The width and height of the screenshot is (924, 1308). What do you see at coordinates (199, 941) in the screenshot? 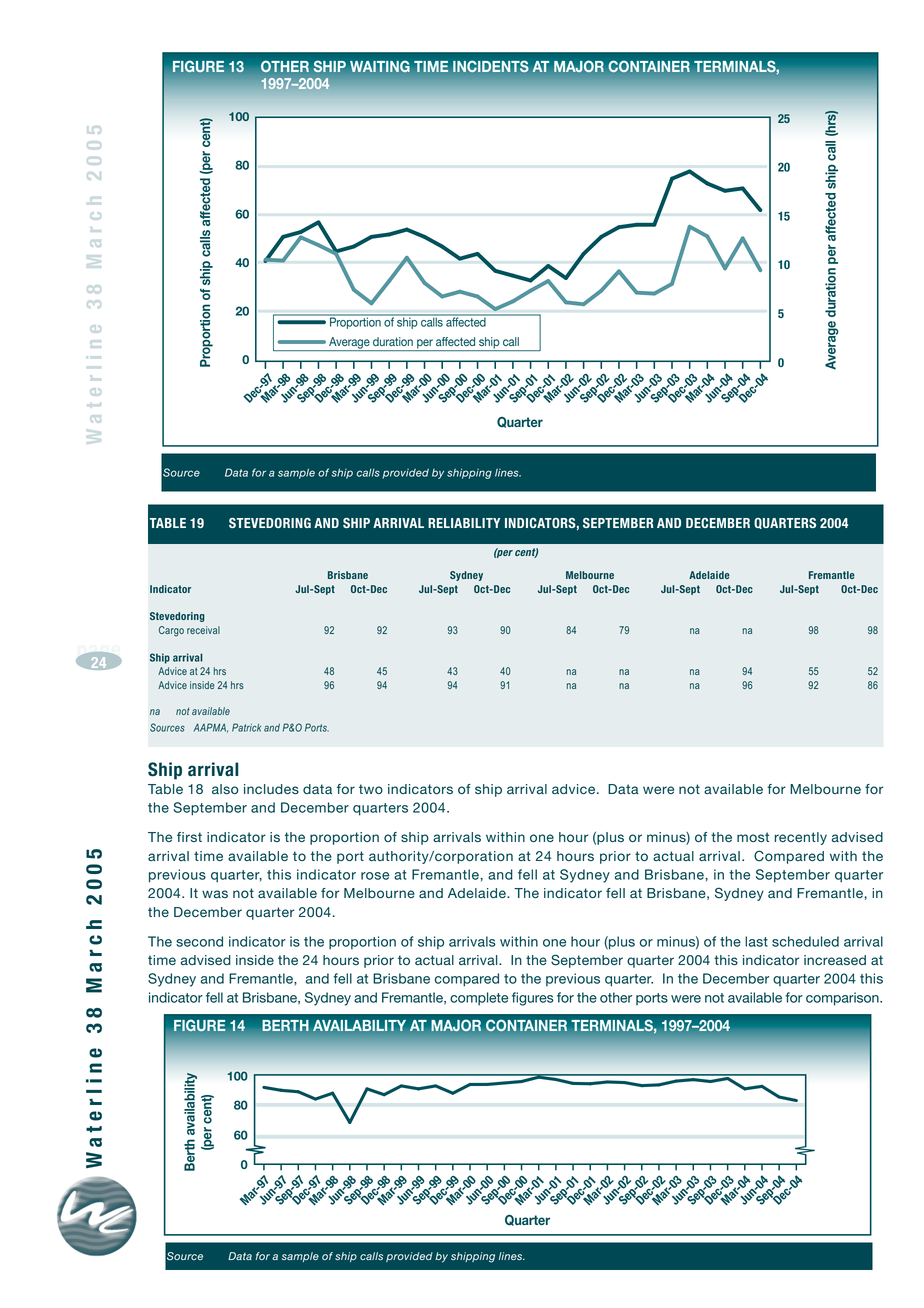
I see `second` at bounding box center [199, 941].
